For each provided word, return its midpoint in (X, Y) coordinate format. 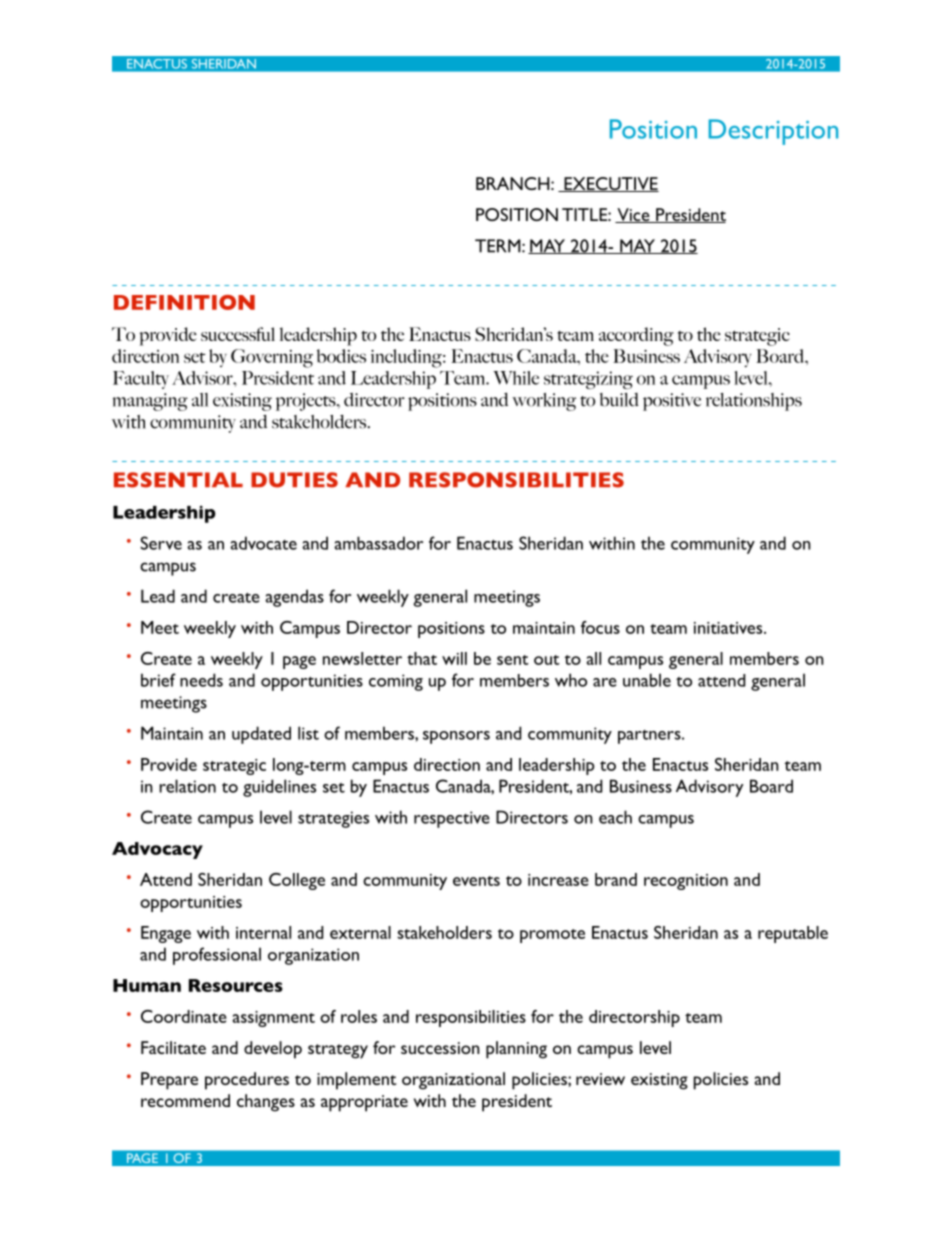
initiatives (729, 628)
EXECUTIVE (610, 184)
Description (773, 132)
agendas (294, 598)
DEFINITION (184, 302)
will (454, 658)
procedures (247, 1081)
